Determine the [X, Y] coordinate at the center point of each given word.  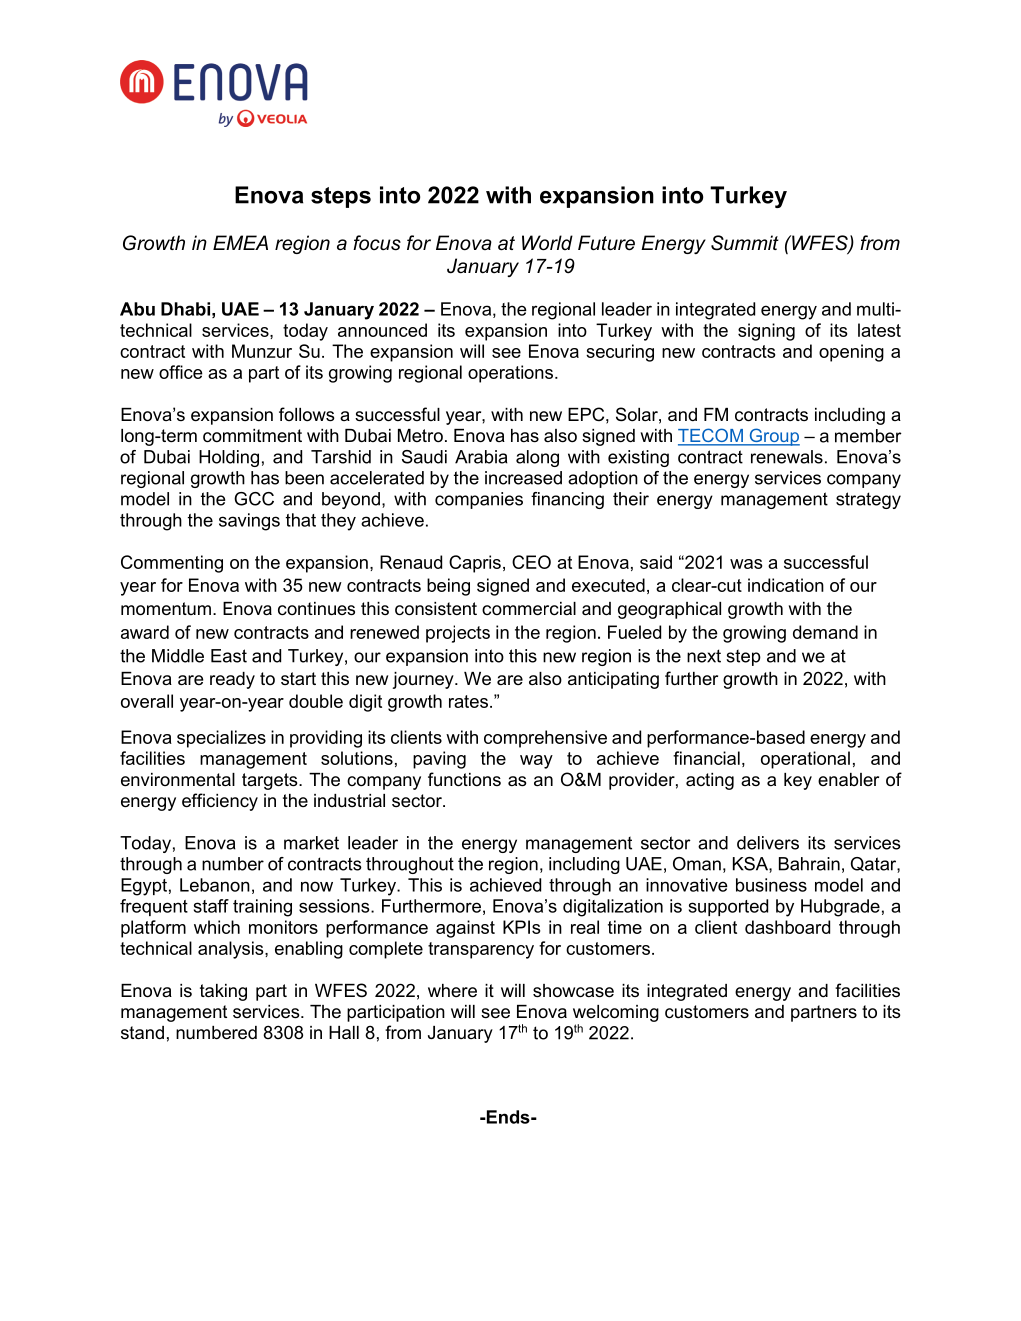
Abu [137, 309]
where [452, 991]
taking [223, 992]
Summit [745, 243]
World [547, 243]
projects [458, 634]
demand [825, 632]
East [229, 656]
